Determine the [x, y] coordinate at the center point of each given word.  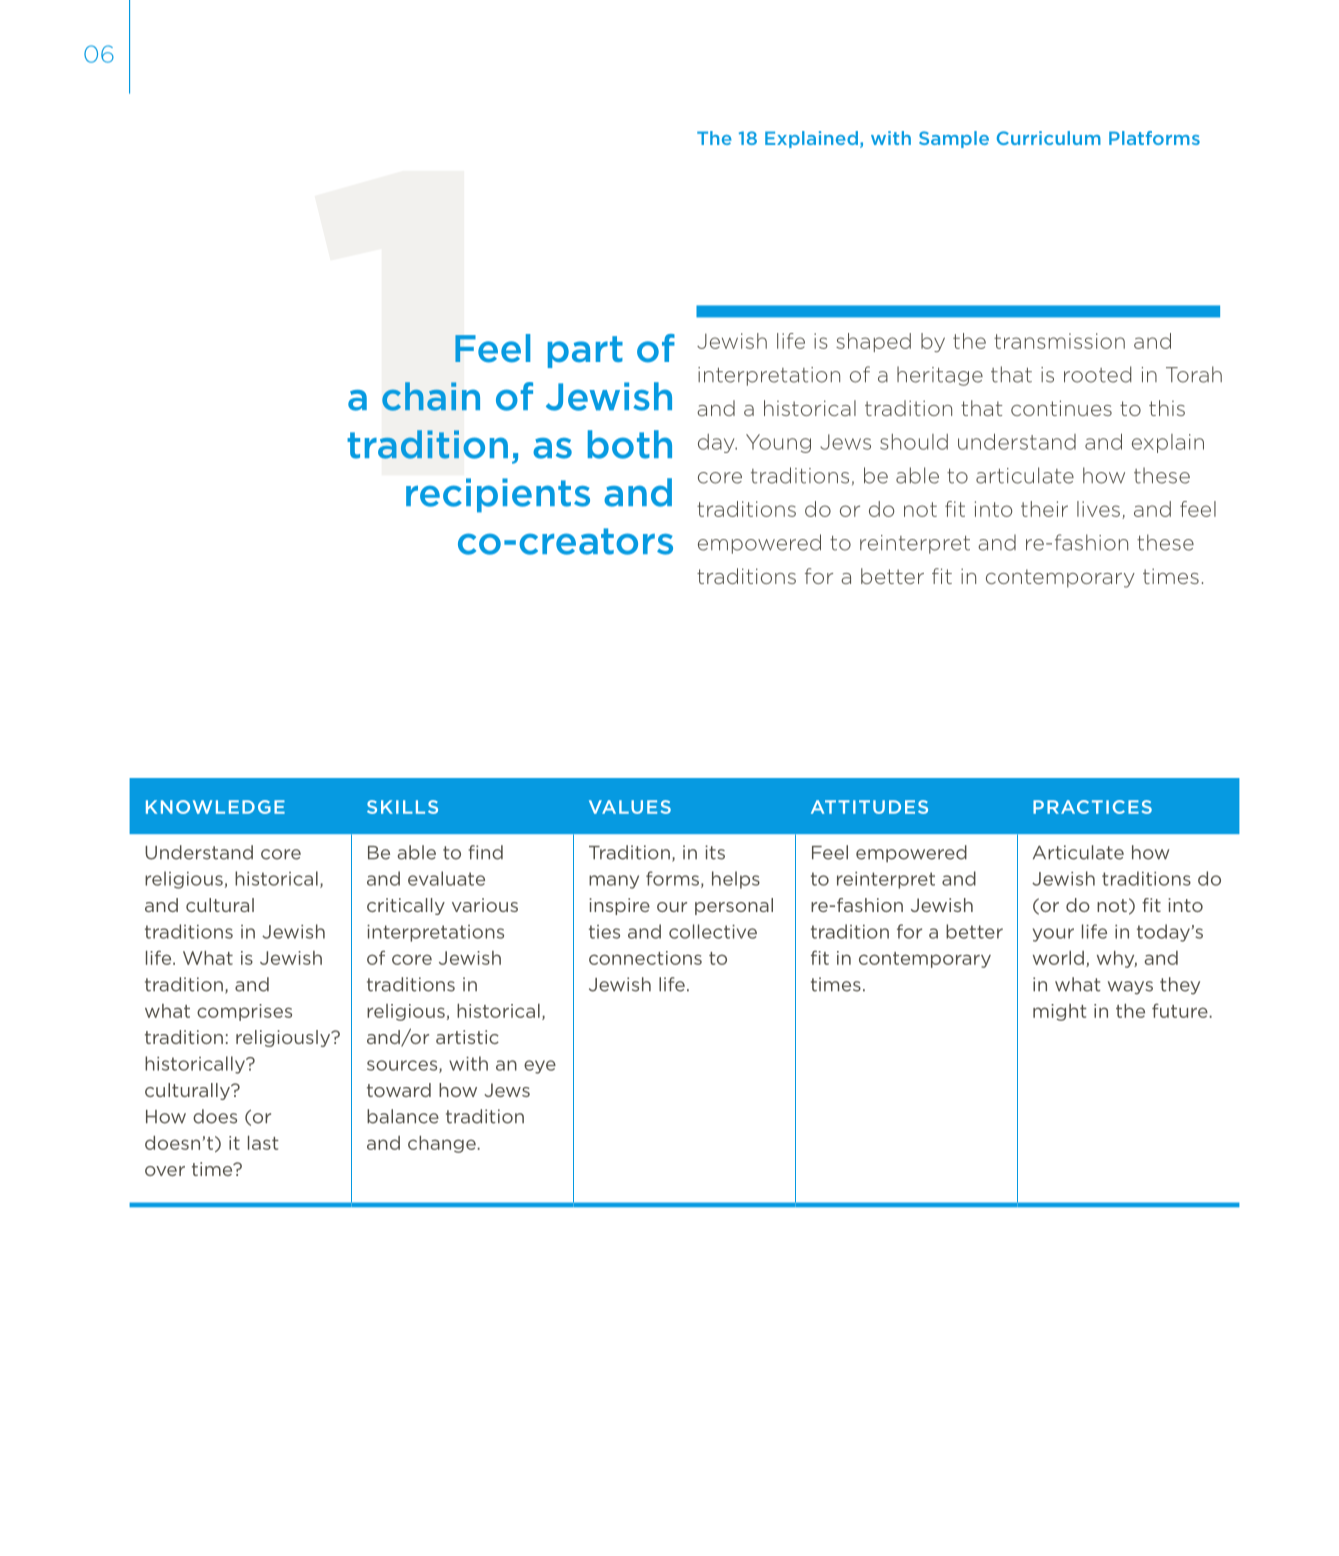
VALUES [630, 807]
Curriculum [1049, 138]
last [263, 1143]
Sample [954, 139]
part [585, 352]
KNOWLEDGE [215, 807]
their [1044, 509]
